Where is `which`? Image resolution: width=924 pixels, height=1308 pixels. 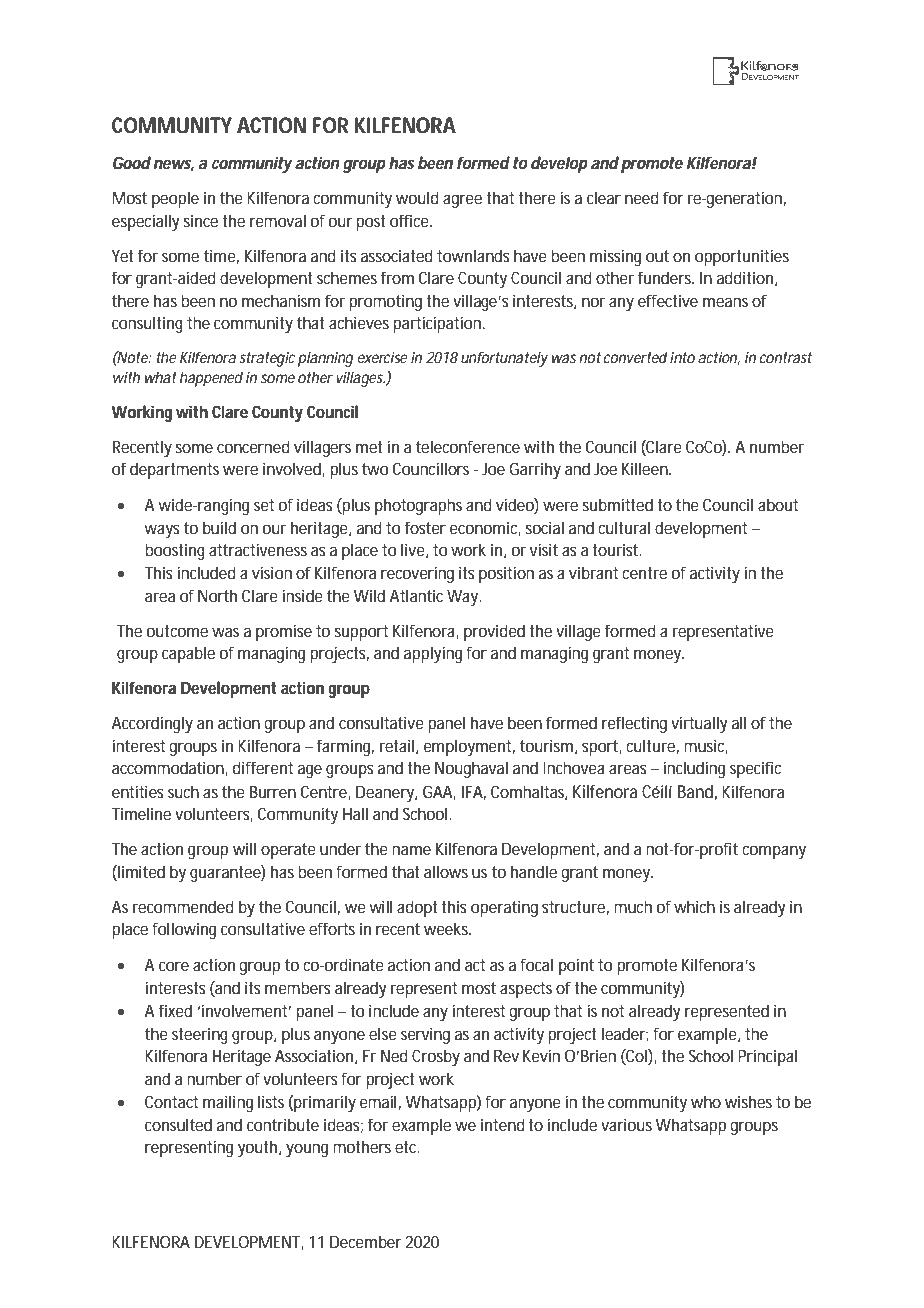 which is located at coordinates (694, 906).
